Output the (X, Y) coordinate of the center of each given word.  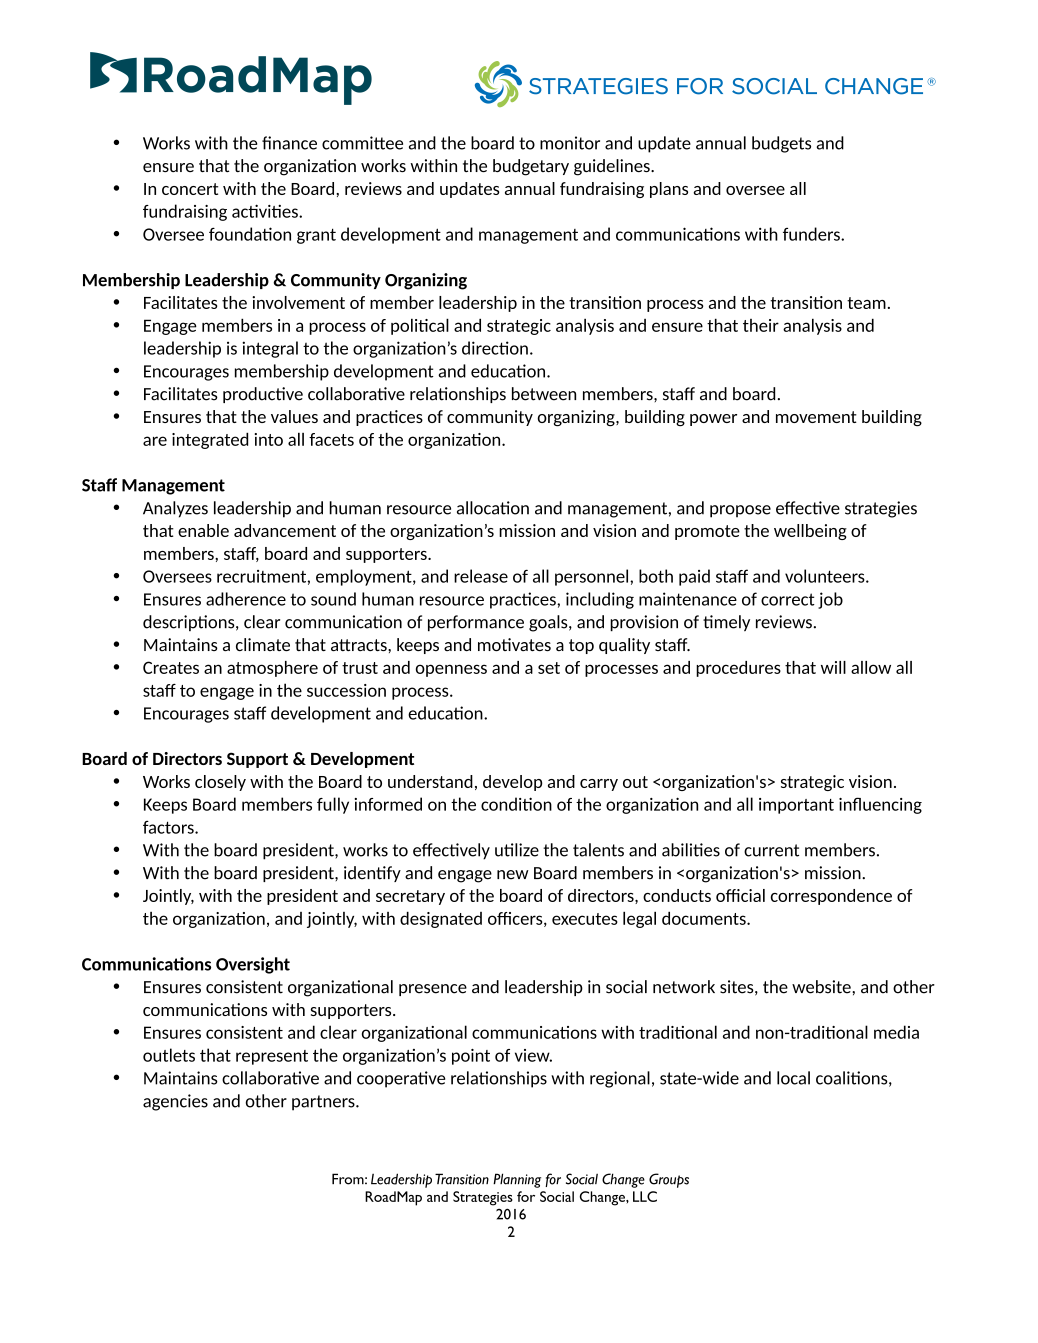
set (549, 668)
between (544, 394)
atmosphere (272, 669)
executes (585, 919)
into (269, 439)
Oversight (253, 965)
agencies (175, 1102)
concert (190, 189)
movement (816, 417)
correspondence (831, 897)
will (833, 667)
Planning (517, 1180)
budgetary (531, 167)
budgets (781, 144)
